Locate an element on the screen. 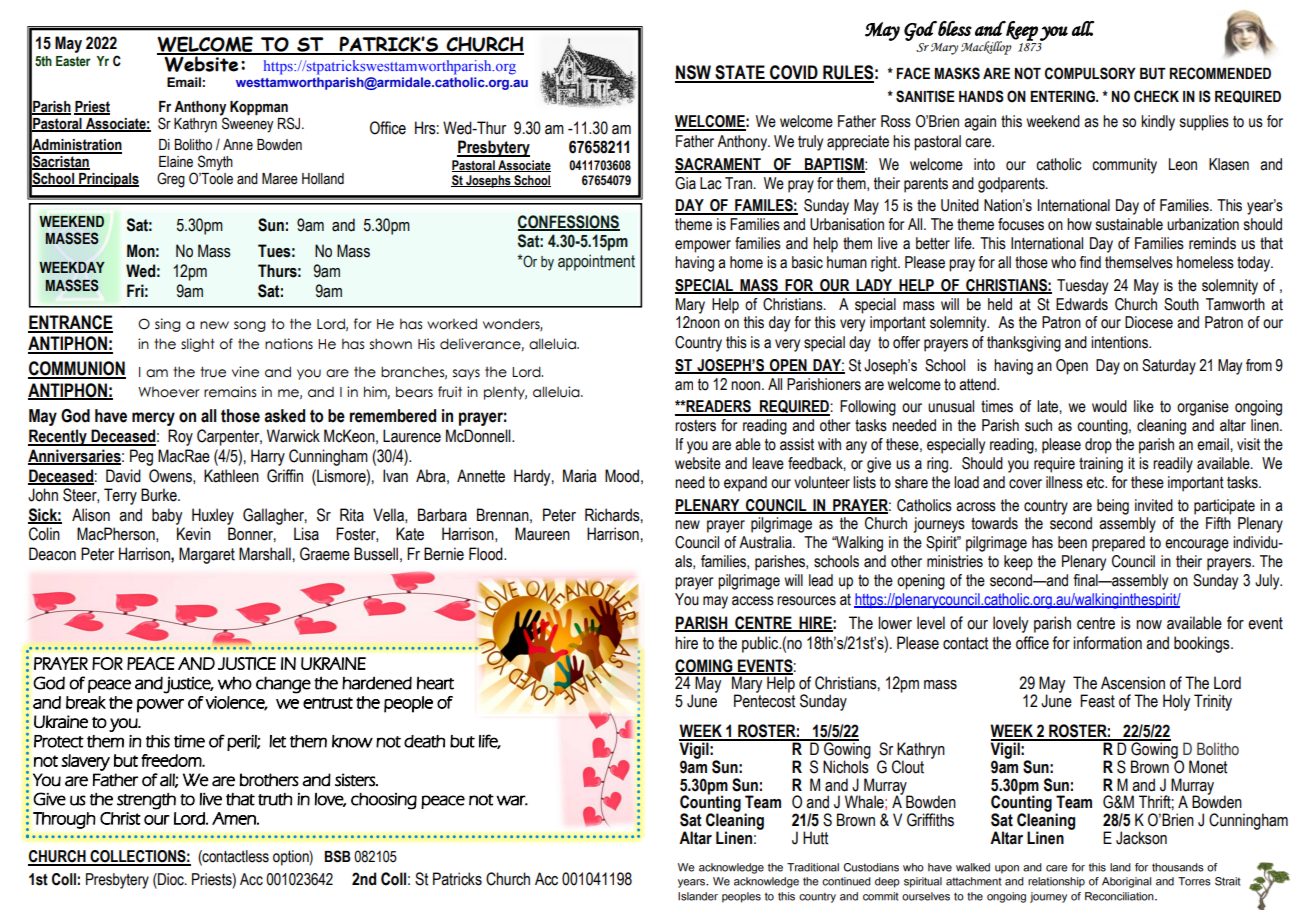 The height and width of the screenshot is (924, 1308). NSW is located at coordinates (694, 73).
